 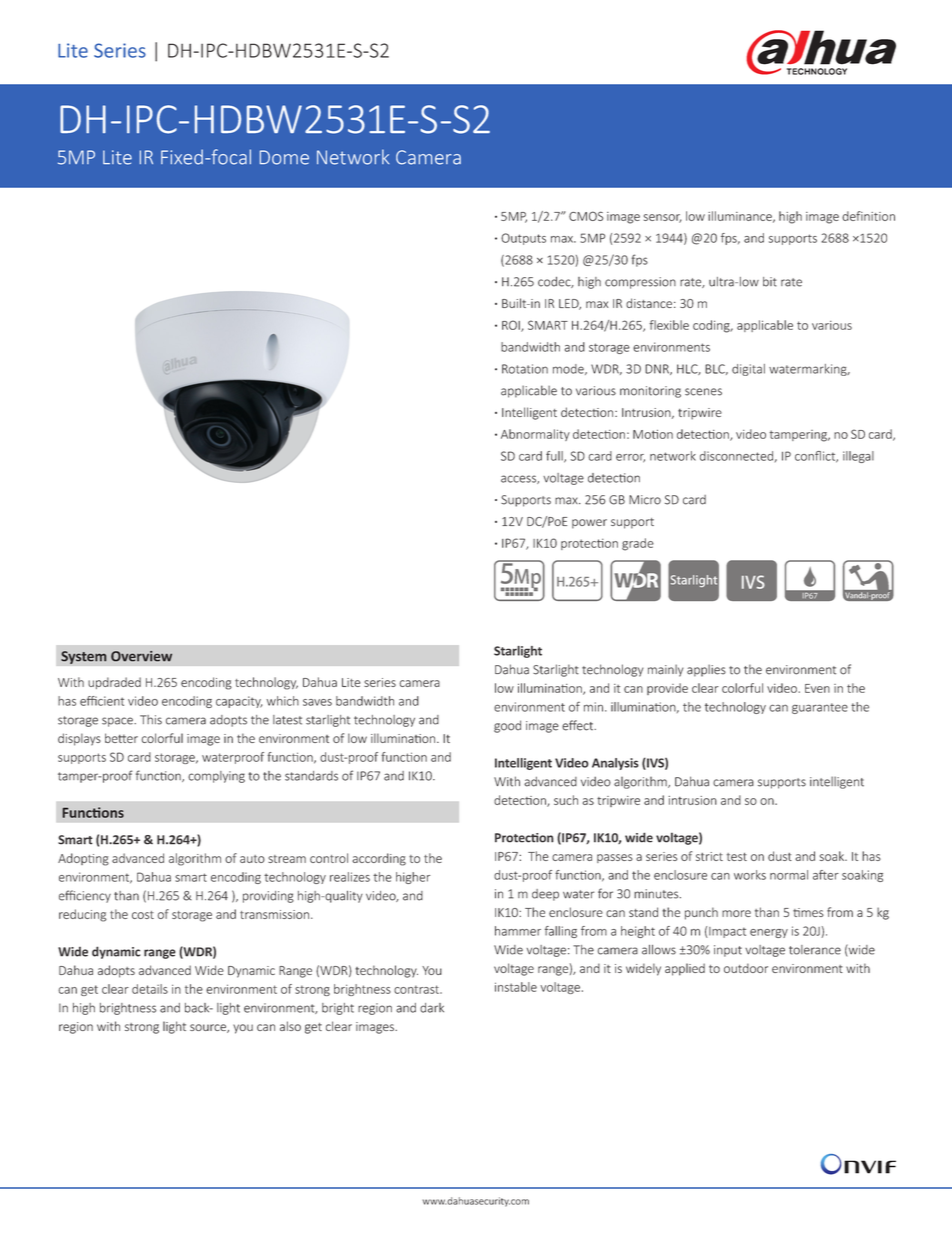 I want to click on definition, so click(x=868, y=216).
